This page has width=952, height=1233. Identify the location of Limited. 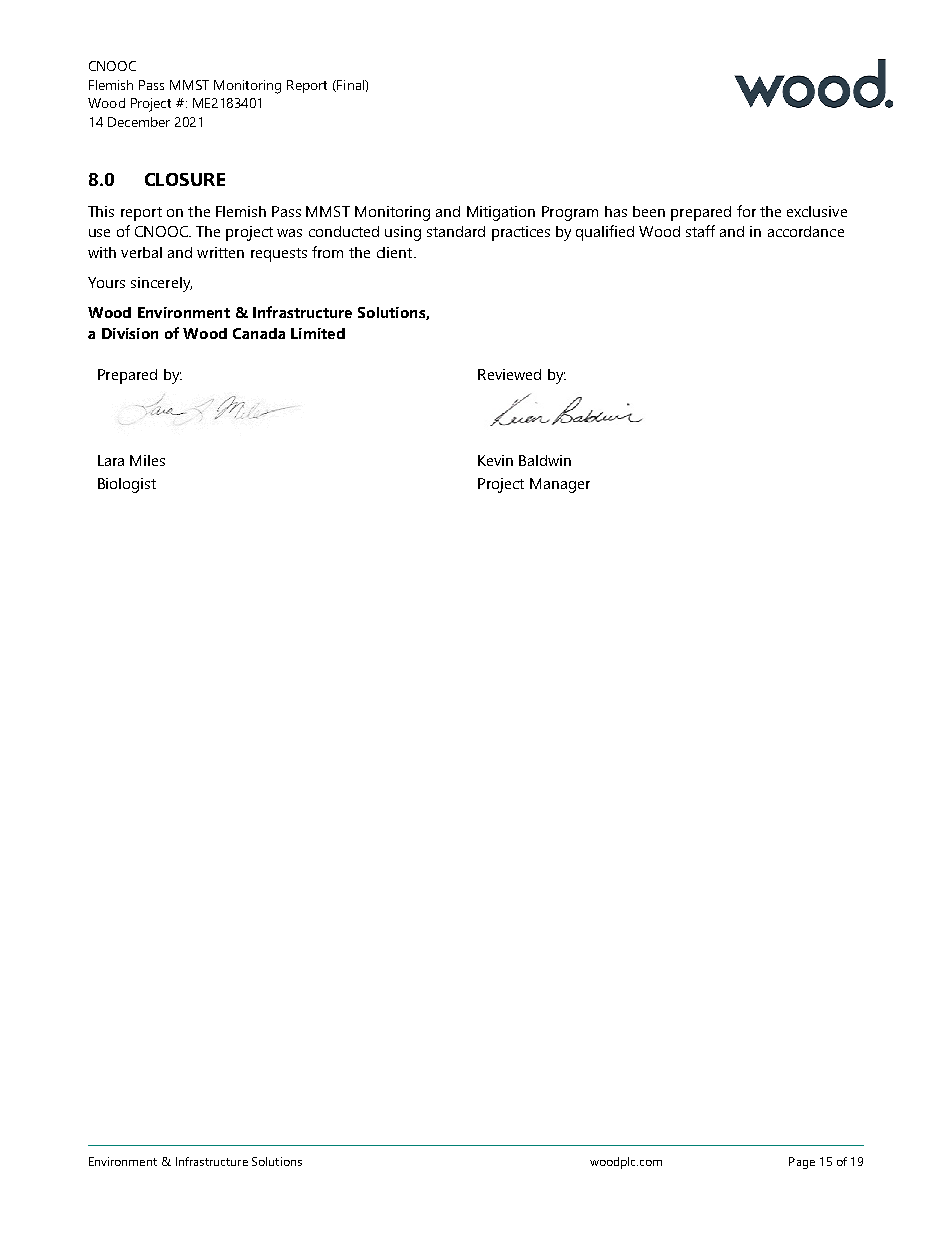
(318, 333).
